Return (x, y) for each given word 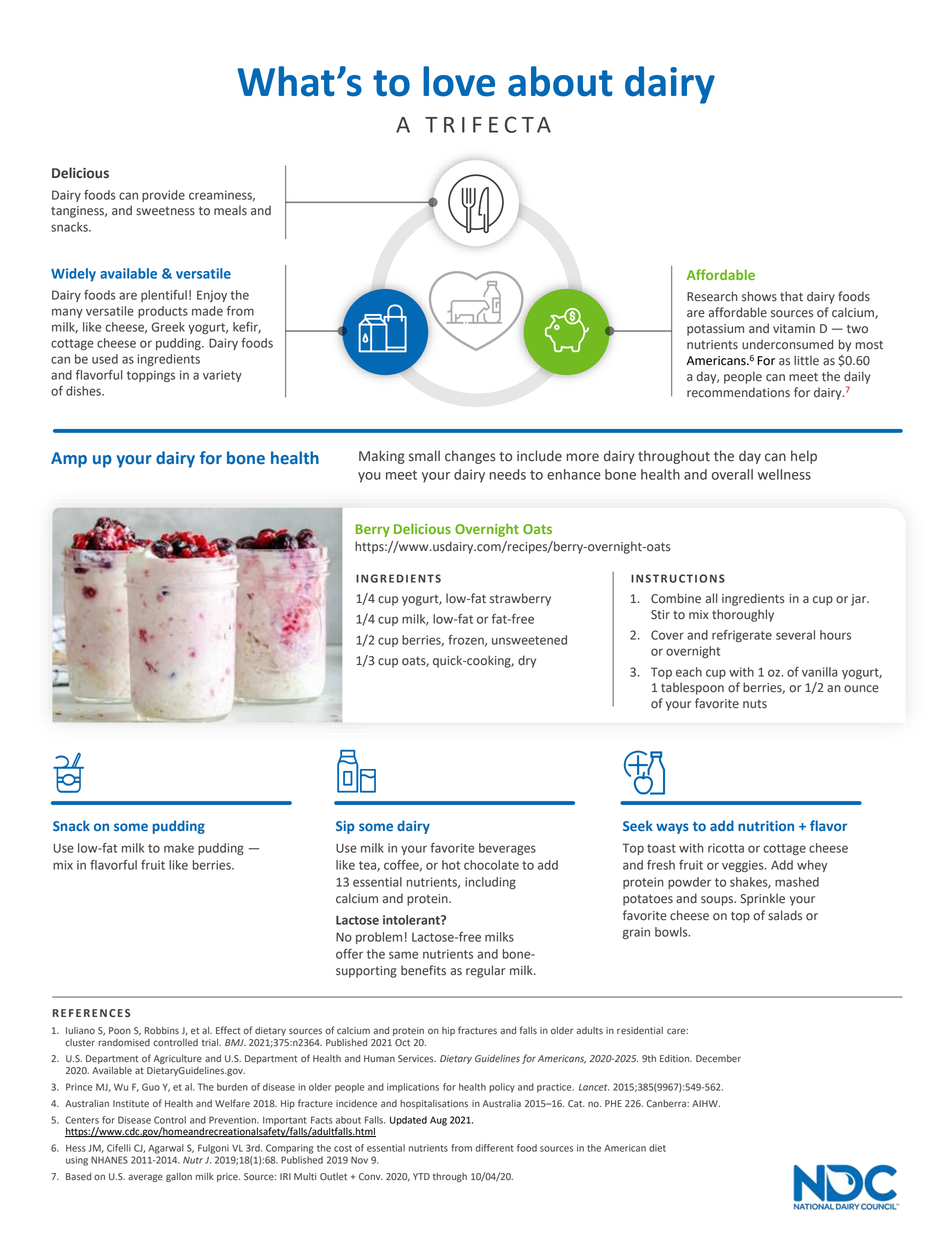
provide (163, 196)
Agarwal (166, 1149)
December (718, 1059)
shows (759, 296)
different (494, 1148)
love (459, 81)
